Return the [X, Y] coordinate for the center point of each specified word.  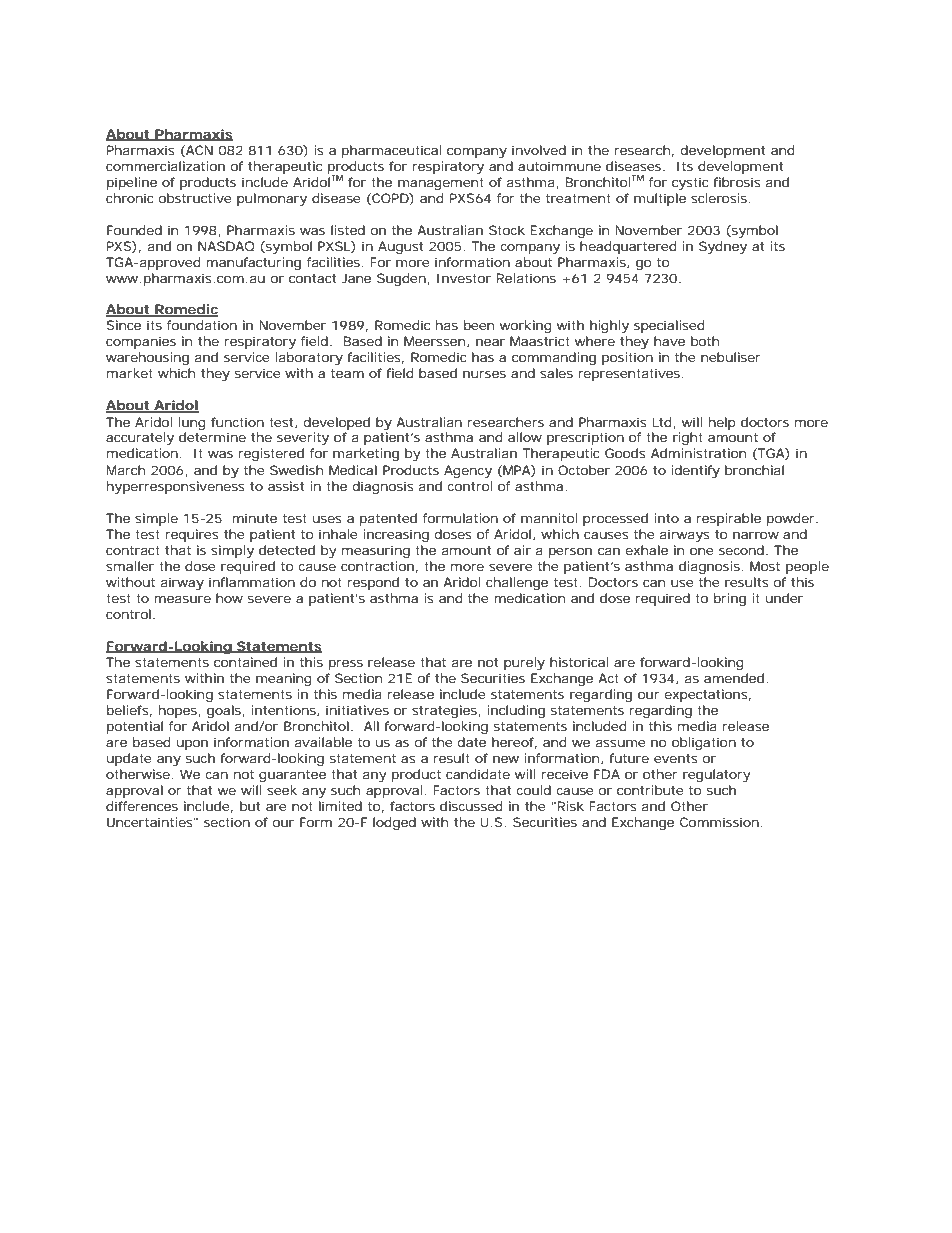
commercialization [165, 166]
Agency [468, 471]
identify [695, 471]
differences [142, 806]
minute [254, 518]
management [441, 184]
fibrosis [737, 182]
